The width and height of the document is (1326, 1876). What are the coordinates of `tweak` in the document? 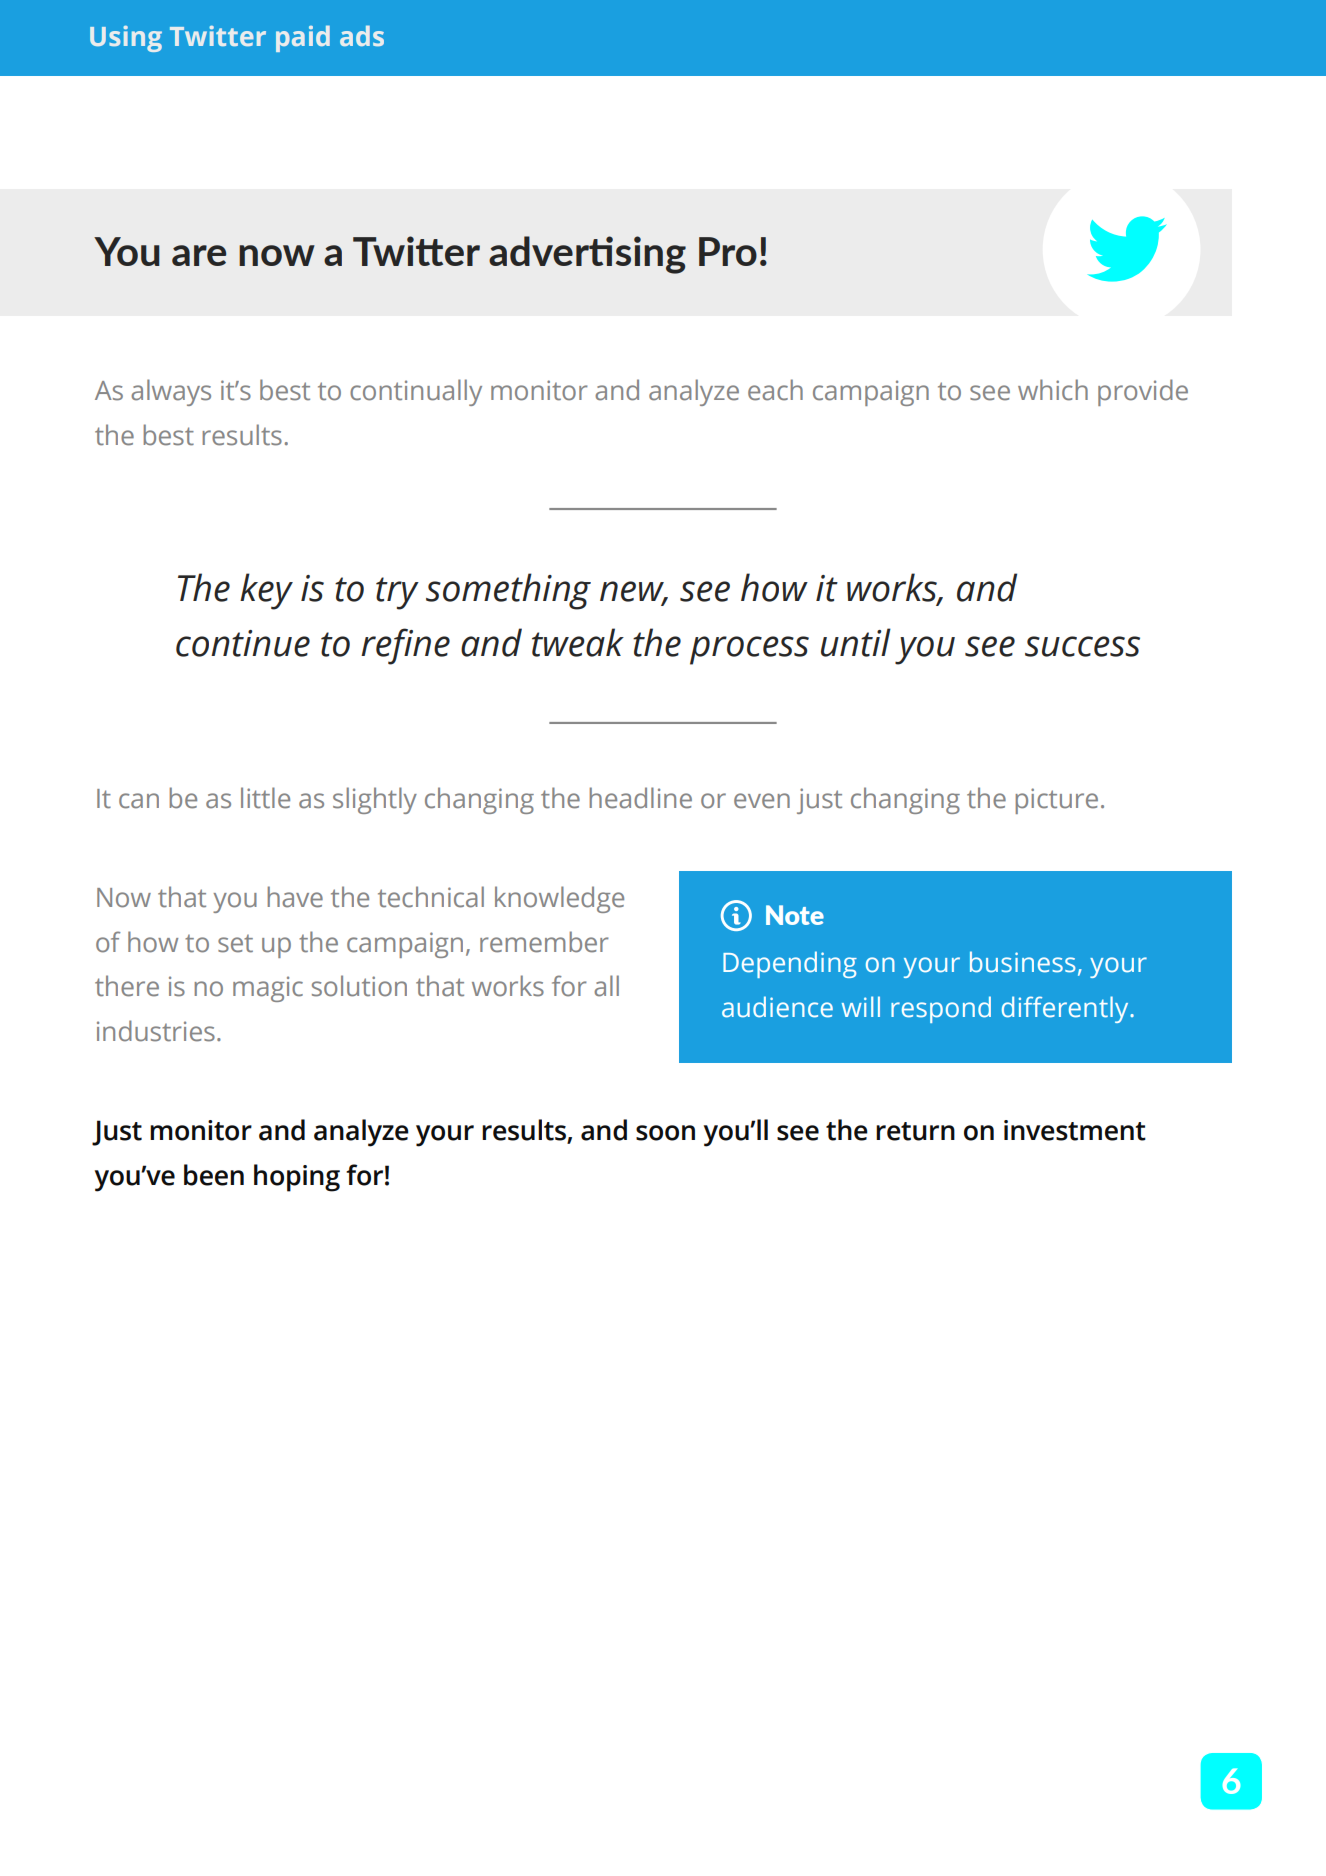 It's located at (578, 642).
